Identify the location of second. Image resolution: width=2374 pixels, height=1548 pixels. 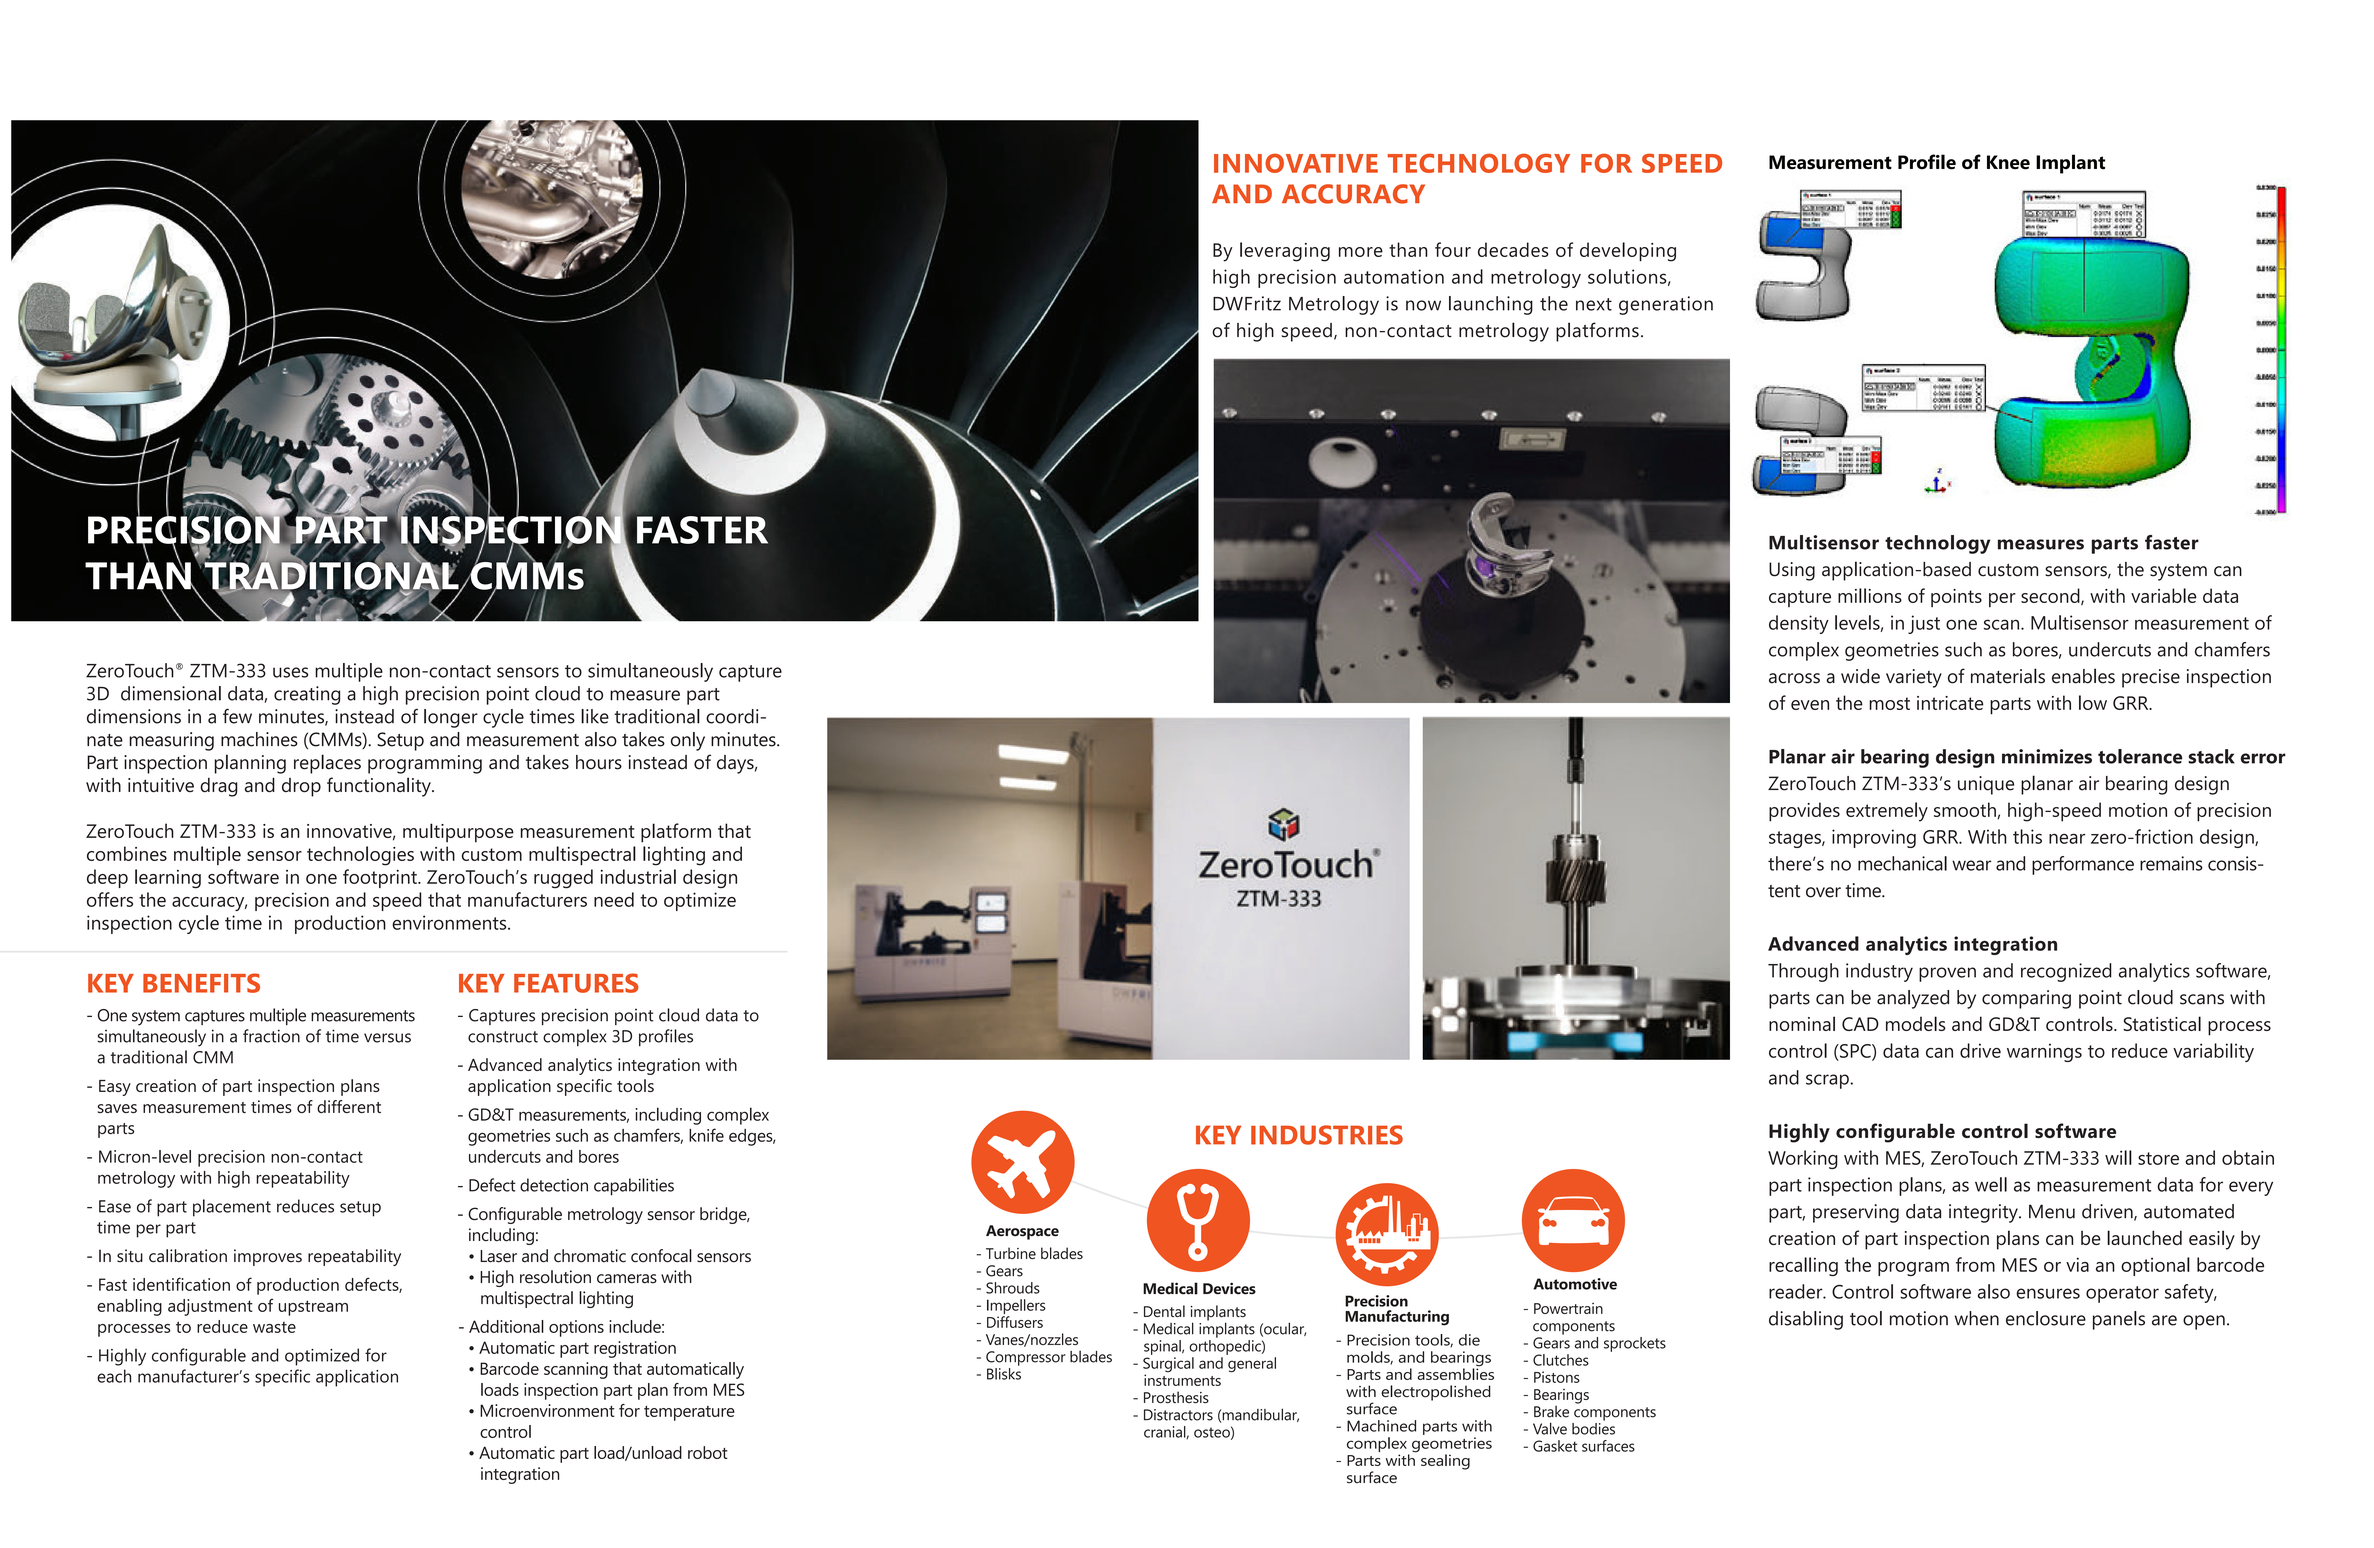
(2051, 596).
